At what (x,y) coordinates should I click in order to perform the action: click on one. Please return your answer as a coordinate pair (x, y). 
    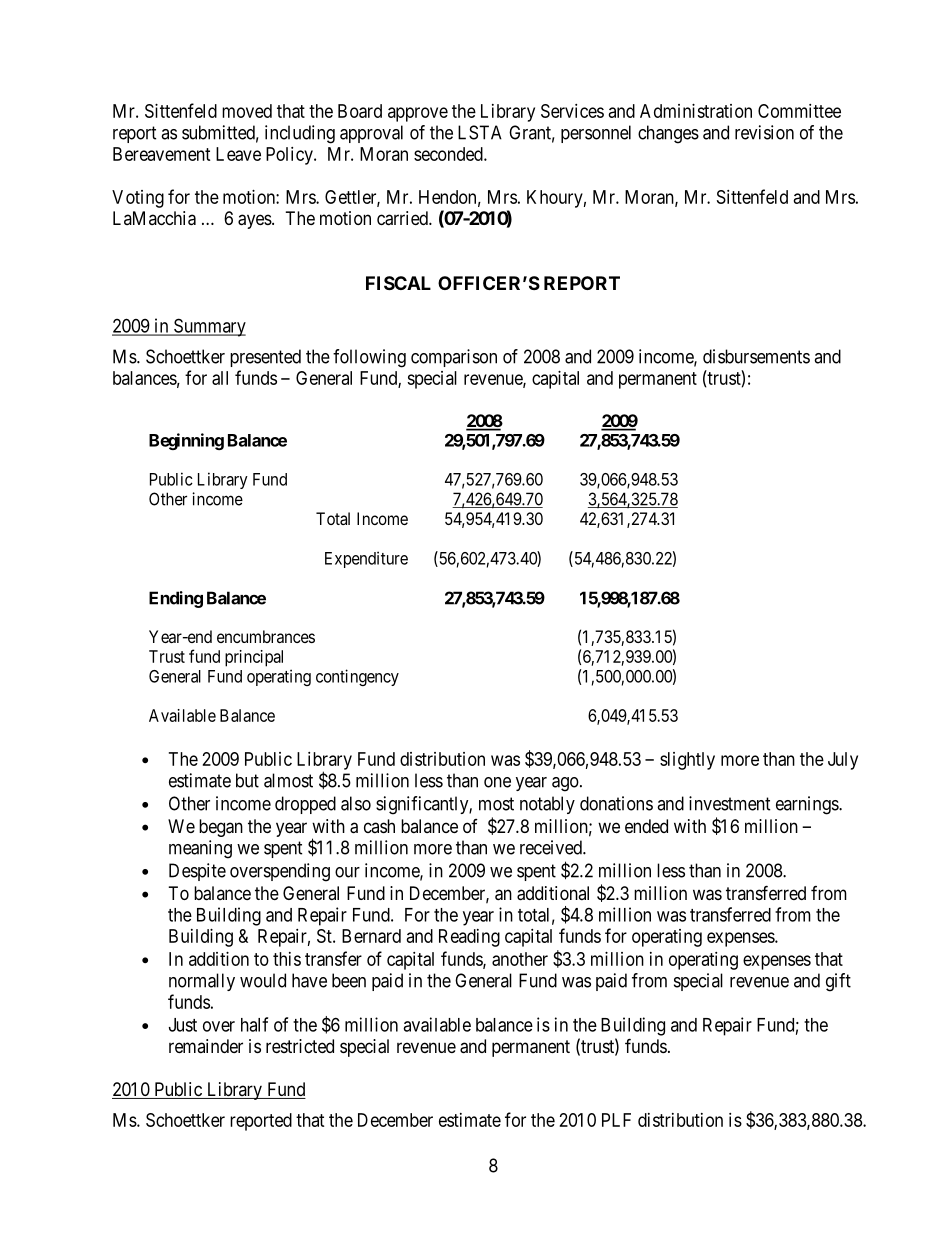
    Looking at the image, I should click on (497, 782).
